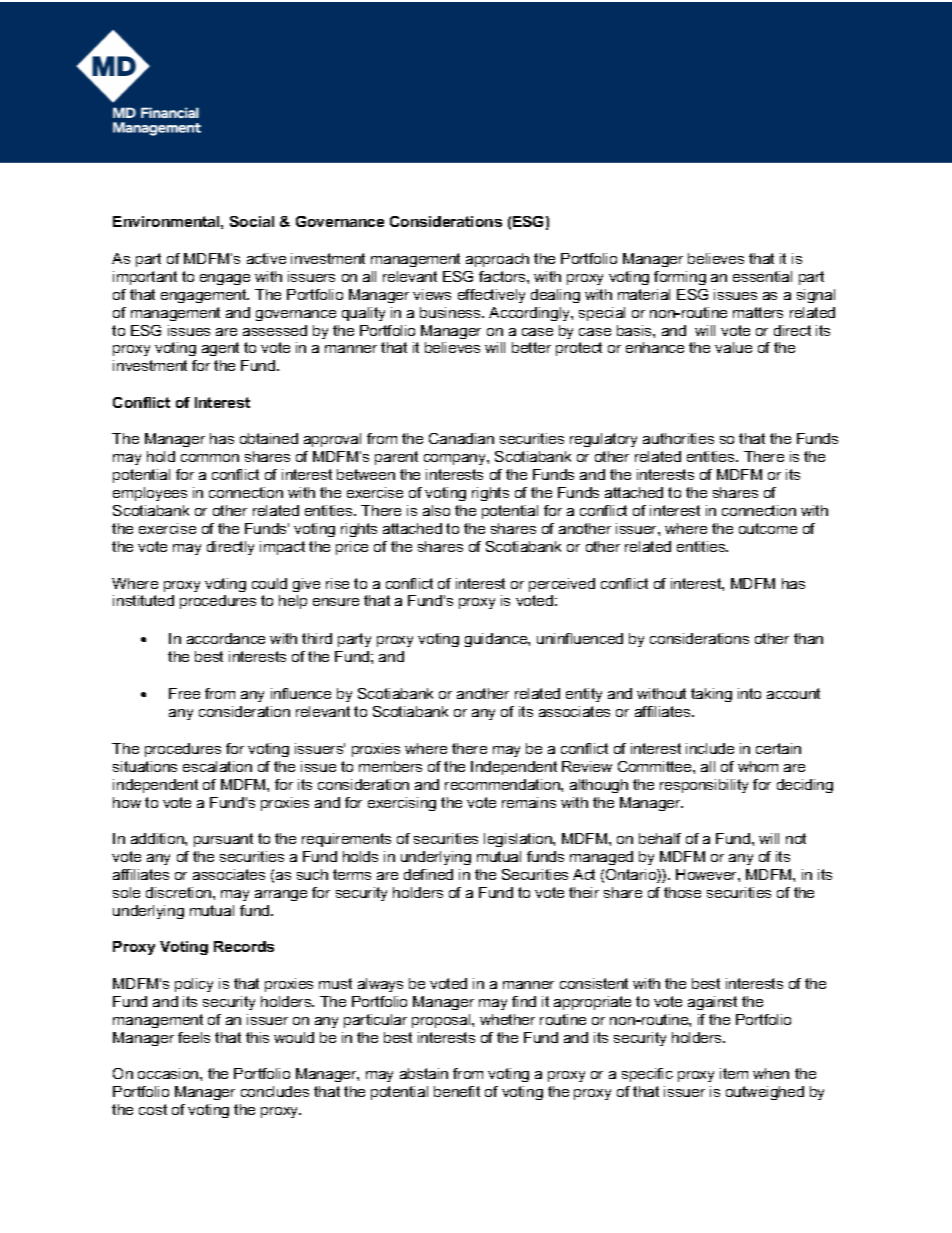 This screenshot has width=952, height=1233. What do you see at coordinates (457, 1091) in the screenshot?
I see `benefit` at bounding box center [457, 1091].
